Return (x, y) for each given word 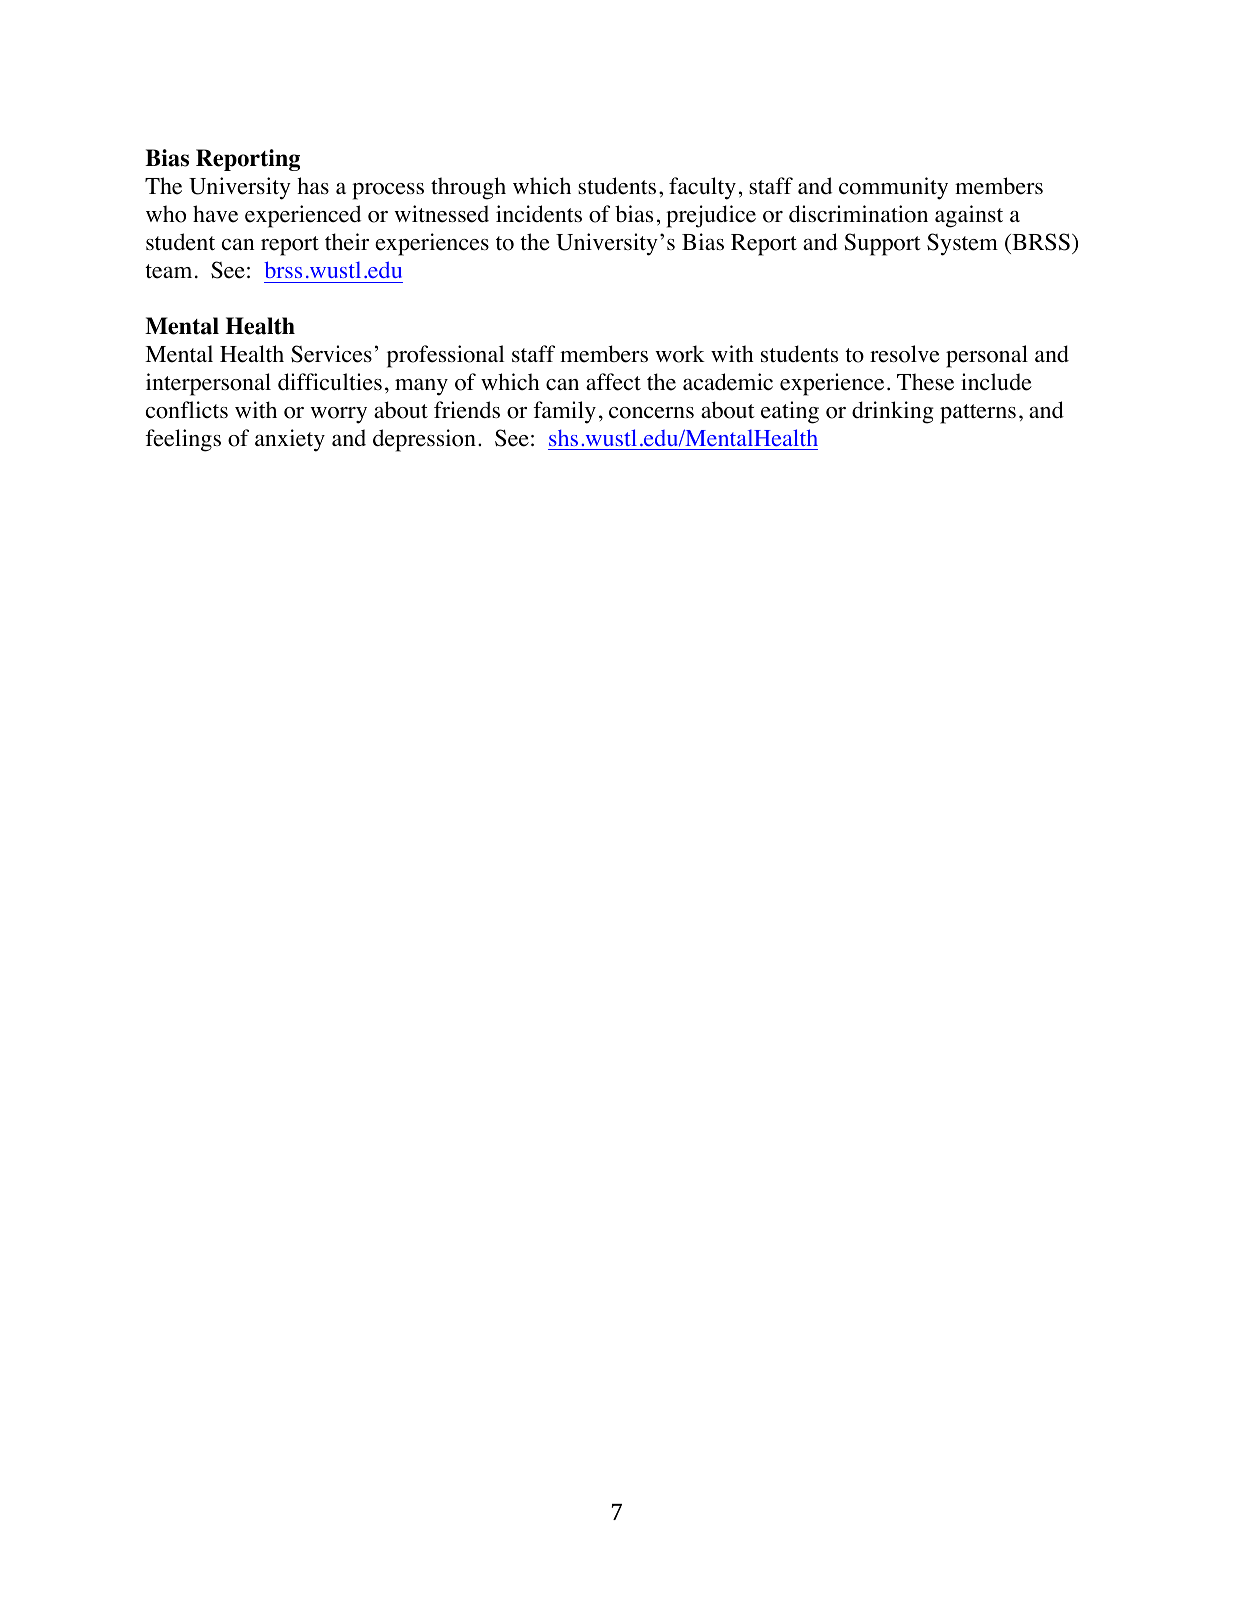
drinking (893, 412)
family (564, 412)
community (893, 188)
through (468, 188)
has (313, 185)
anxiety (290, 440)
